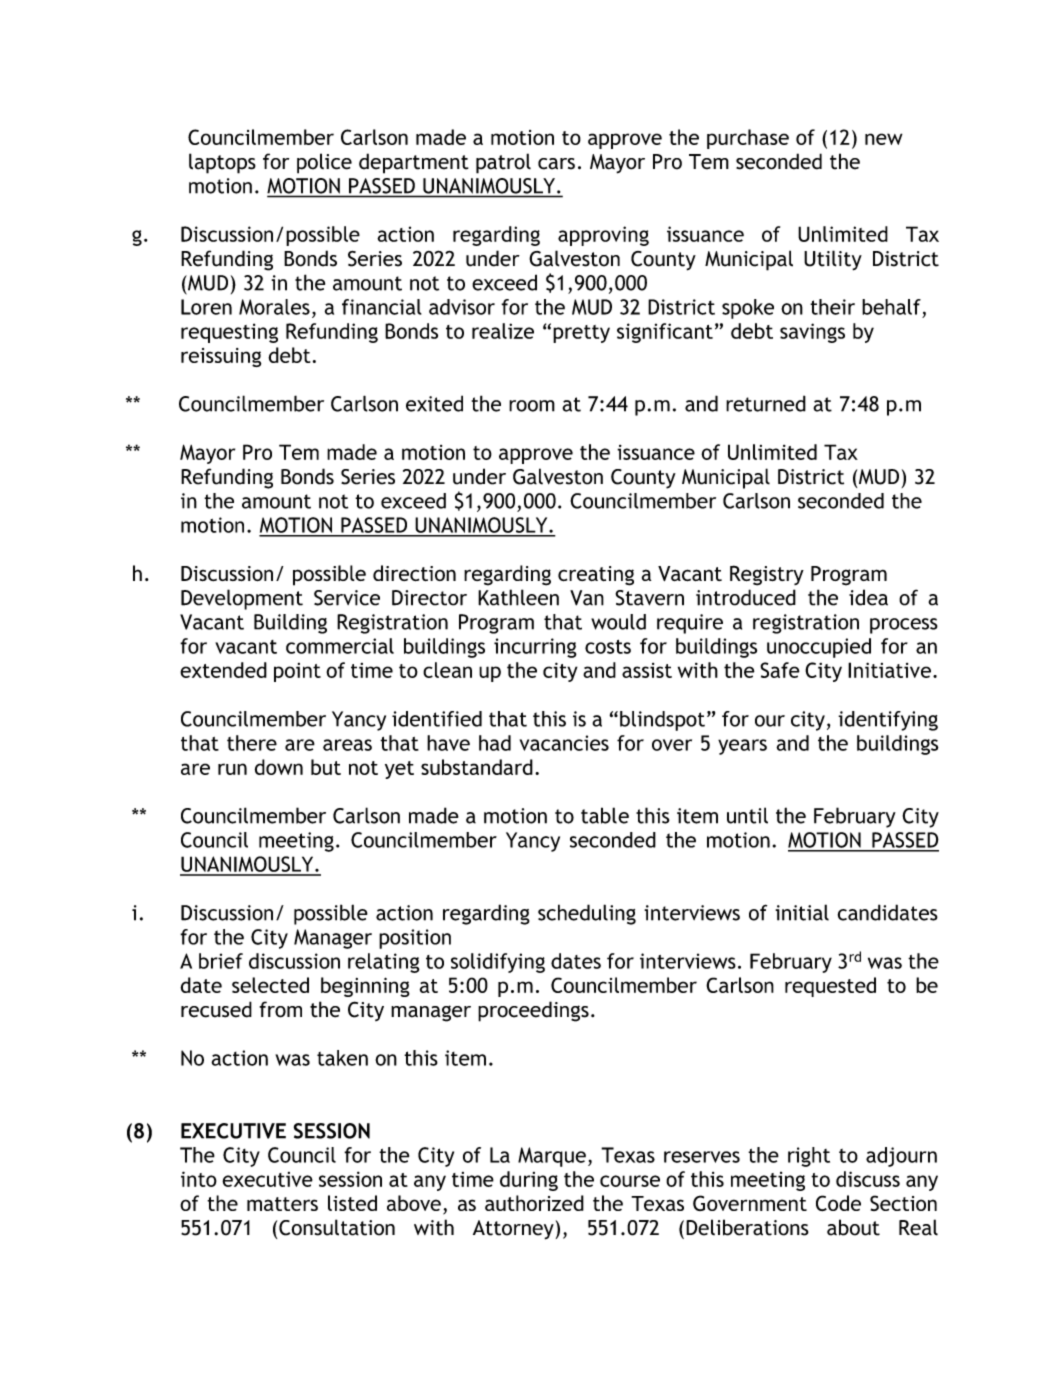 Image resolution: width=1064 pixels, height=1377 pixels. I want to click on police, so click(324, 163).
